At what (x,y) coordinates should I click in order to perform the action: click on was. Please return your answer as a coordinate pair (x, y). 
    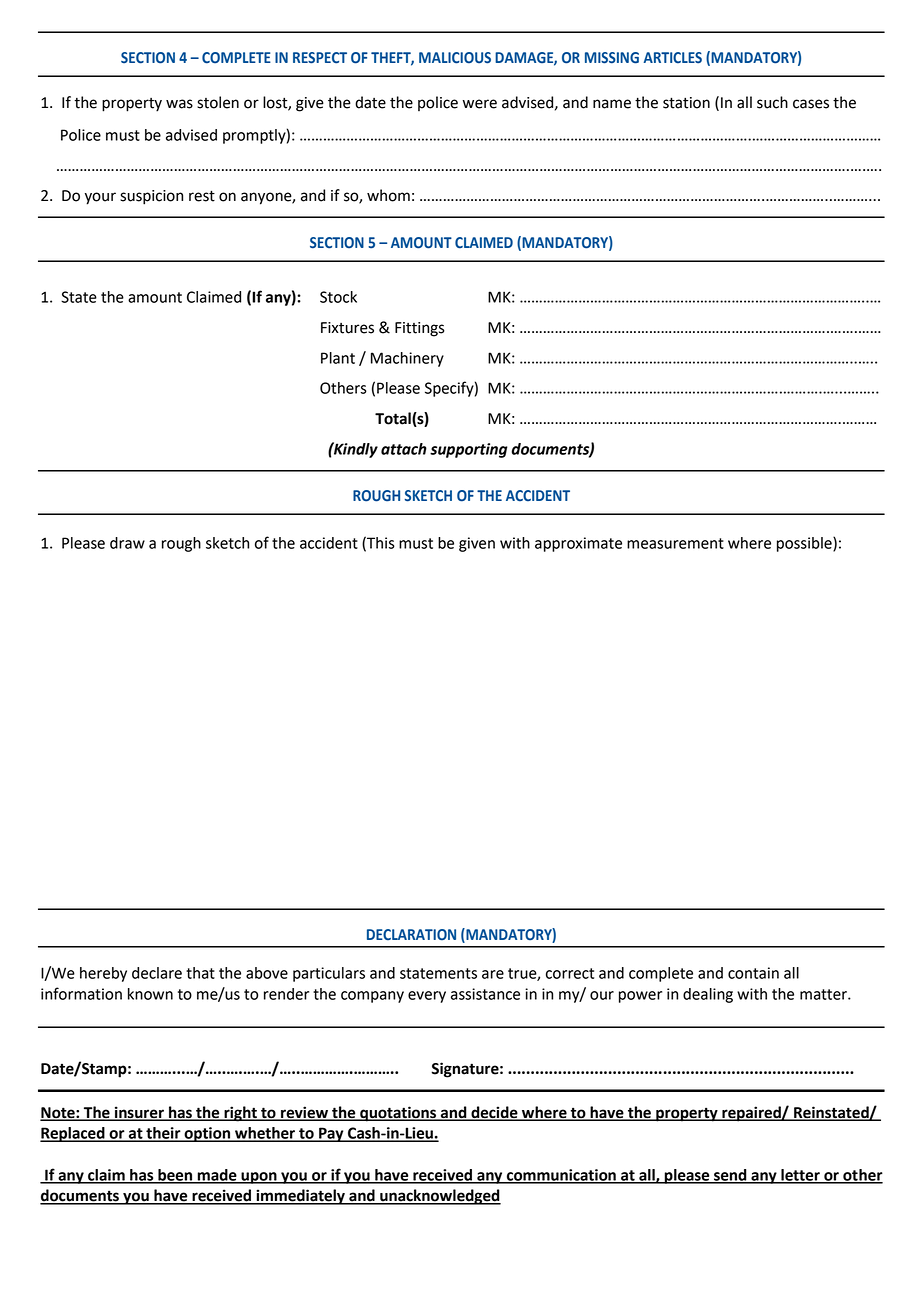
    Looking at the image, I should click on (179, 104).
